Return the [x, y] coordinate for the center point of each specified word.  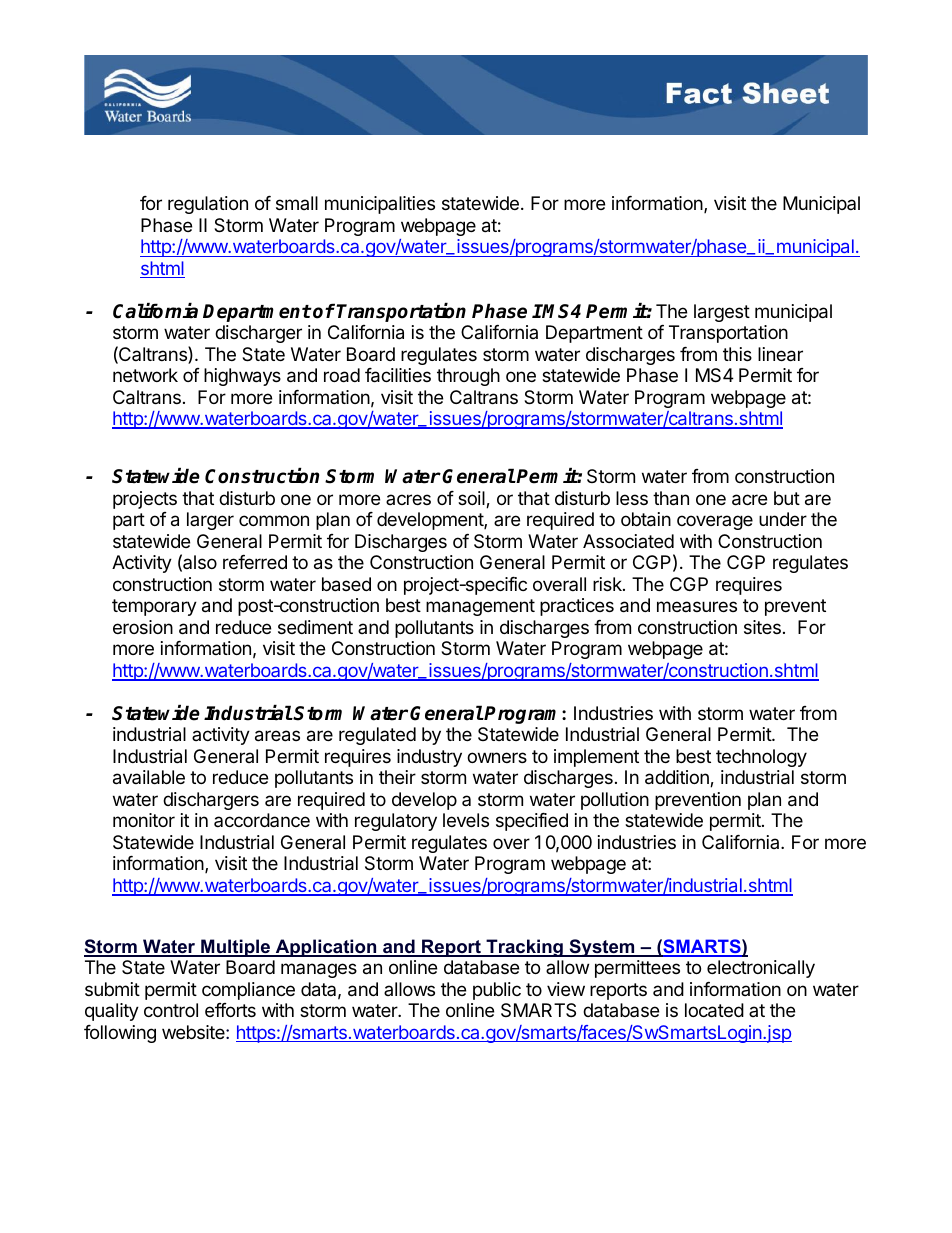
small [297, 203]
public [497, 991]
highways [242, 377]
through [468, 377]
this [737, 354]
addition [678, 778]
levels [466, 820]
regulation [208, 205]
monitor [144, 820]
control [171, 1010]
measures [697, 606]
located [714, 1010]
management [480, 607]
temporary [154, 607]
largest [722, 313]
